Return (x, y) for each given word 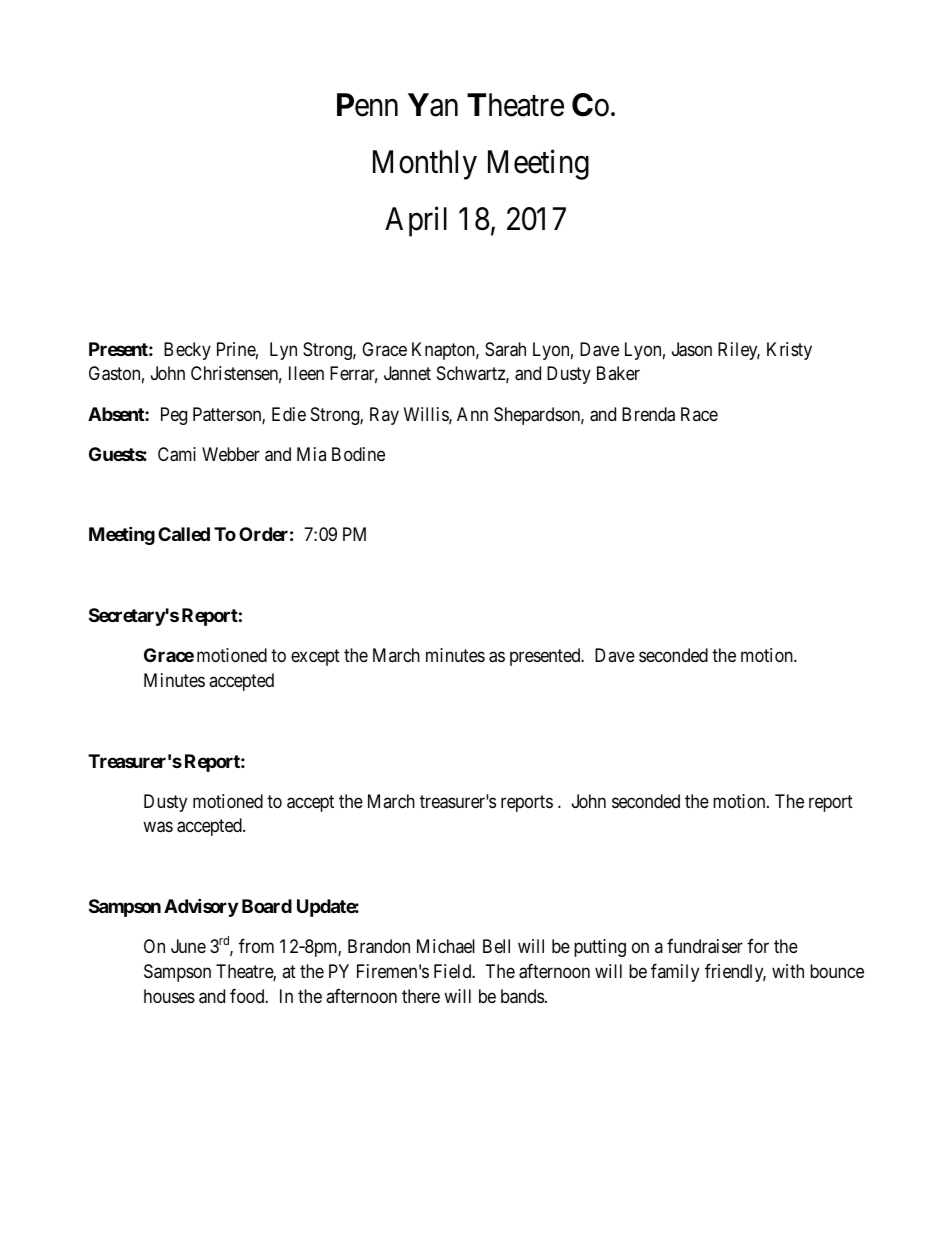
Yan (433, 105)
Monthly (425, 165)
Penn (367, 105)
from (256, 946)
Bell (496, 946)
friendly (735, 973)
